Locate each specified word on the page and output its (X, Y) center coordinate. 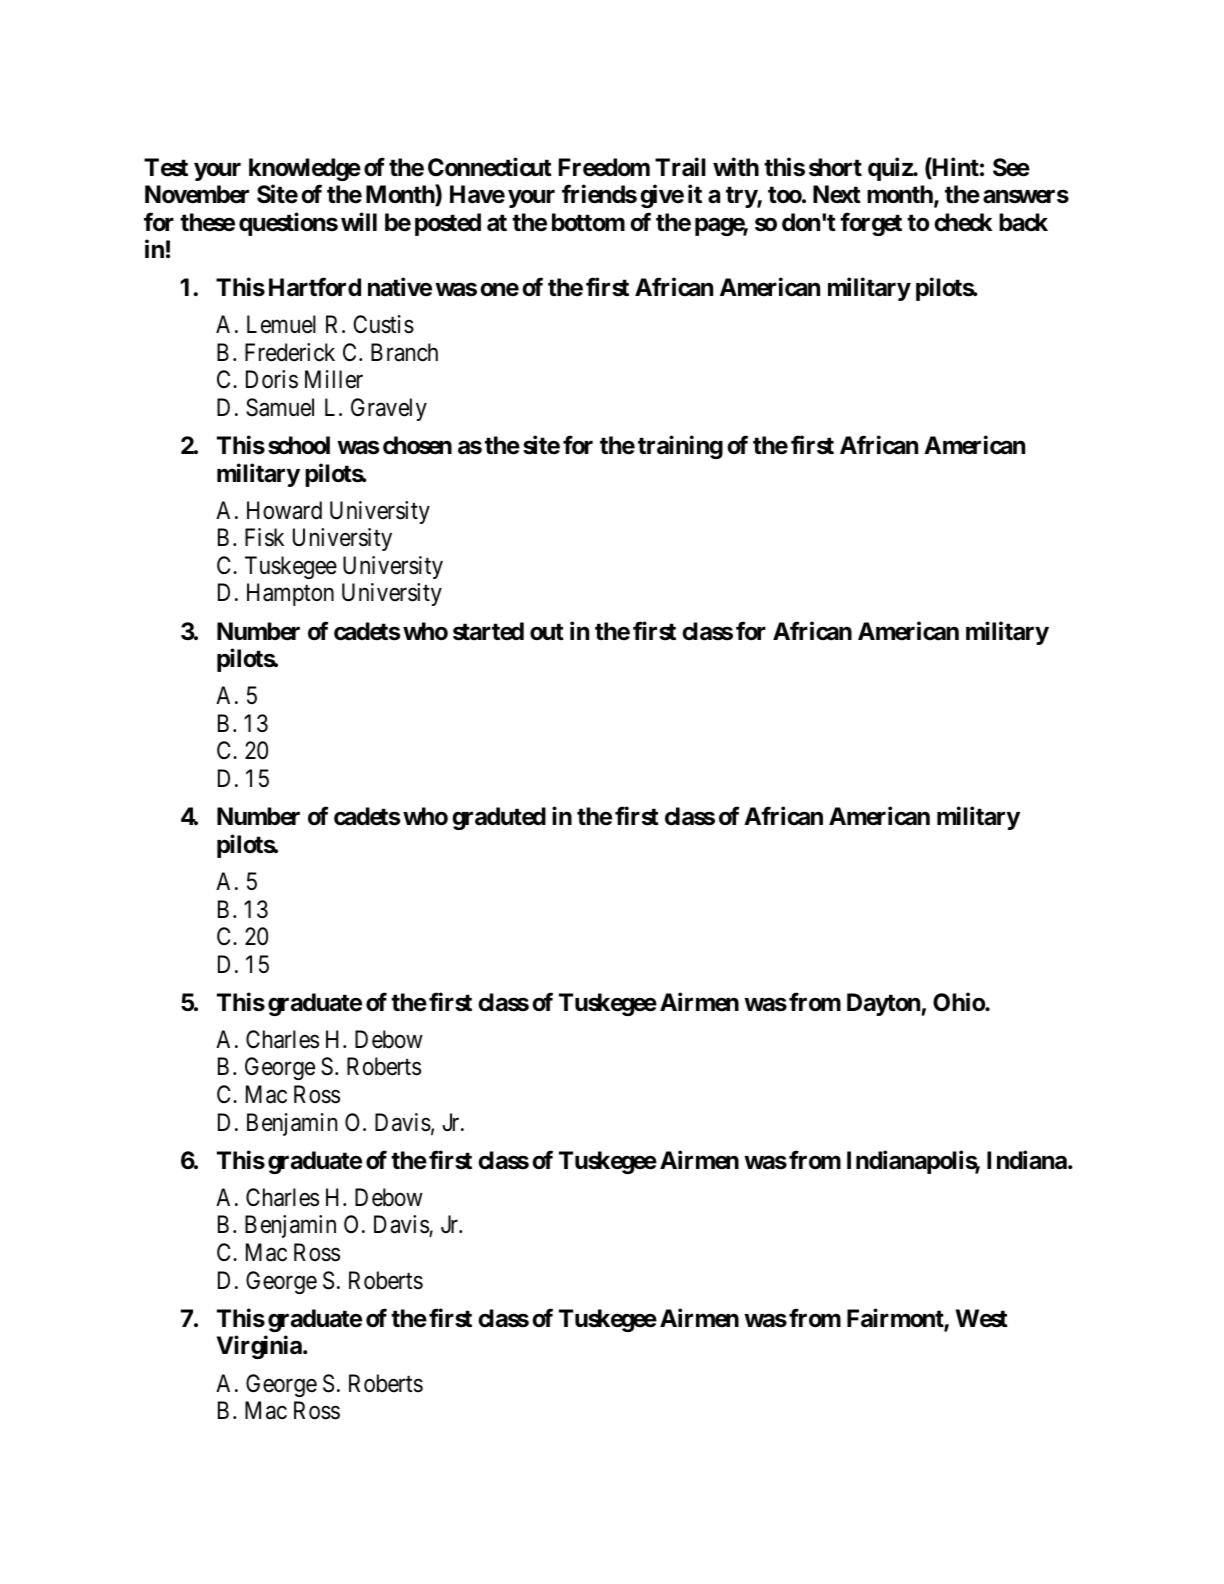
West (982, 1318)
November (197, 194)
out (547, 632)
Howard (284, 510)
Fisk (264, 537)
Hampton (290, 595)
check (963, 222)
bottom (588, 222)
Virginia (260, 1347)
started (488, 631)
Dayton (884, 1004)
